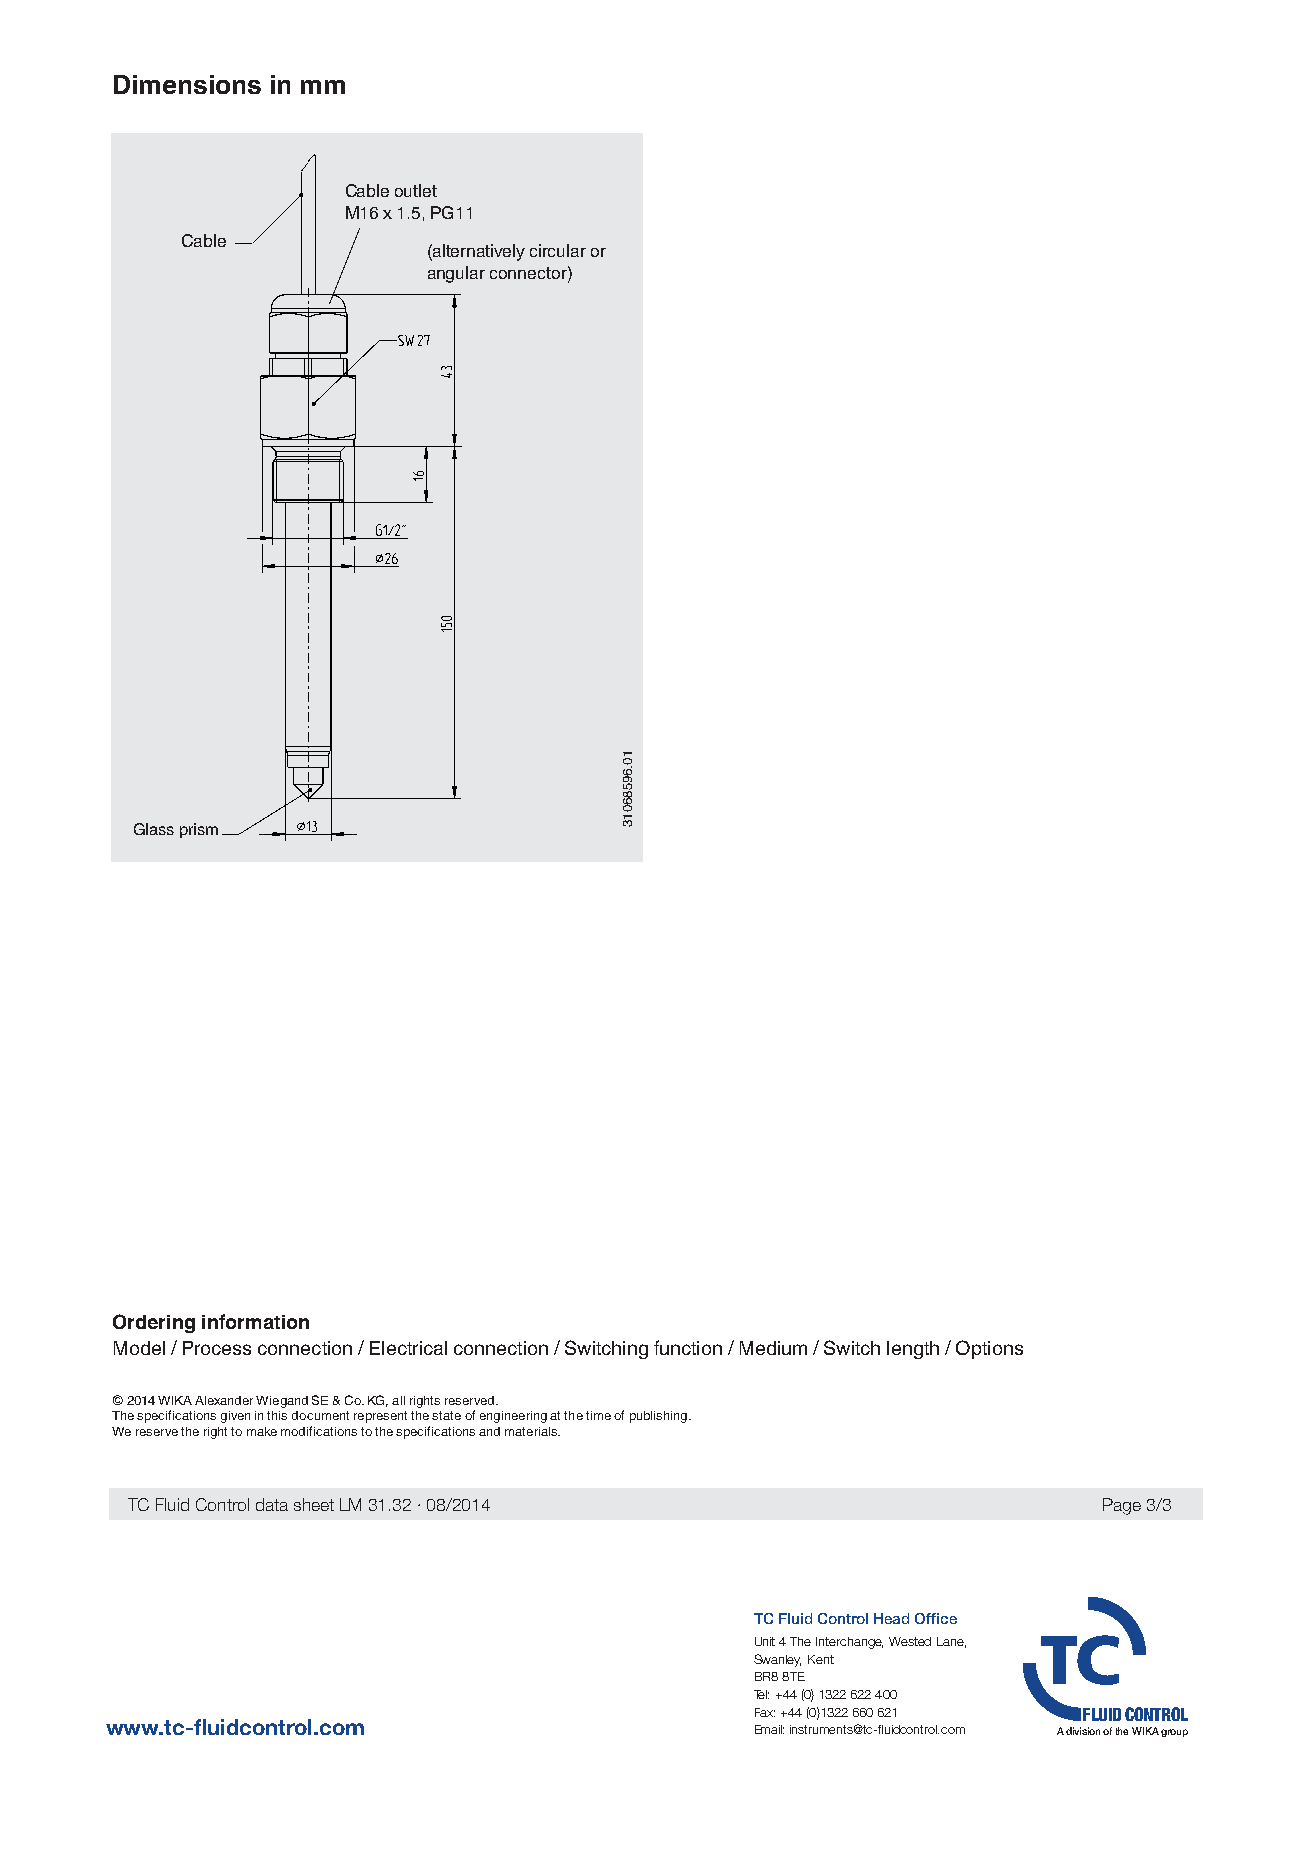 The height and width of the image is (1850, 1308). Describe the element at coordinates (262, 1431) in the image. I see `make` at that location.
